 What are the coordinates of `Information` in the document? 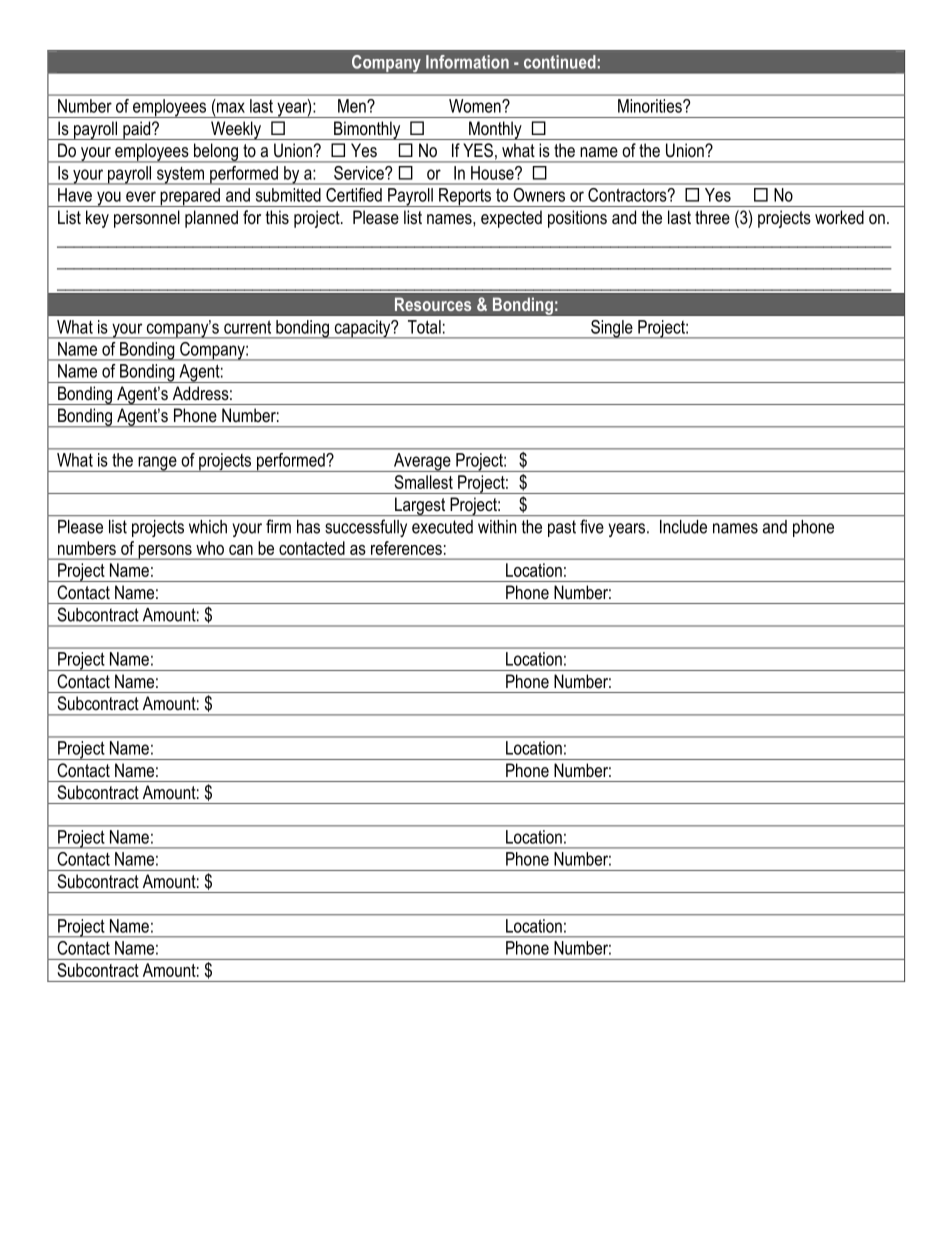 It's located at (467, 62).
